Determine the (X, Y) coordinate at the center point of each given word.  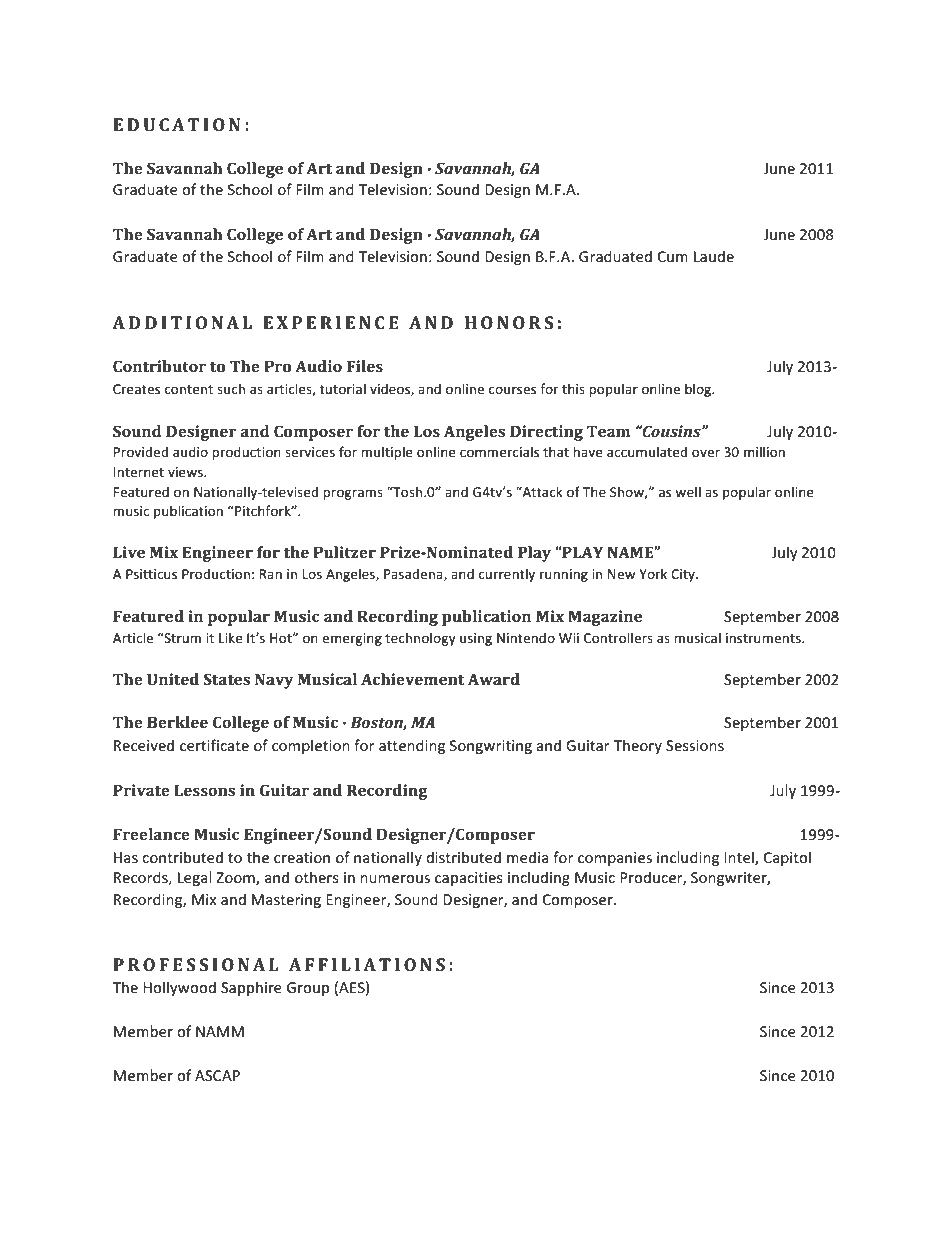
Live (129, 552)
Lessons (204, 790)
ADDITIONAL (182, 322)
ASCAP (217, 1075)
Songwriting (491, 747)
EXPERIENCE (331, 322)
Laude (714, 256)
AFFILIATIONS (367, 964)
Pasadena (414, 574)
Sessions (695, 745)
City (684, 575)
